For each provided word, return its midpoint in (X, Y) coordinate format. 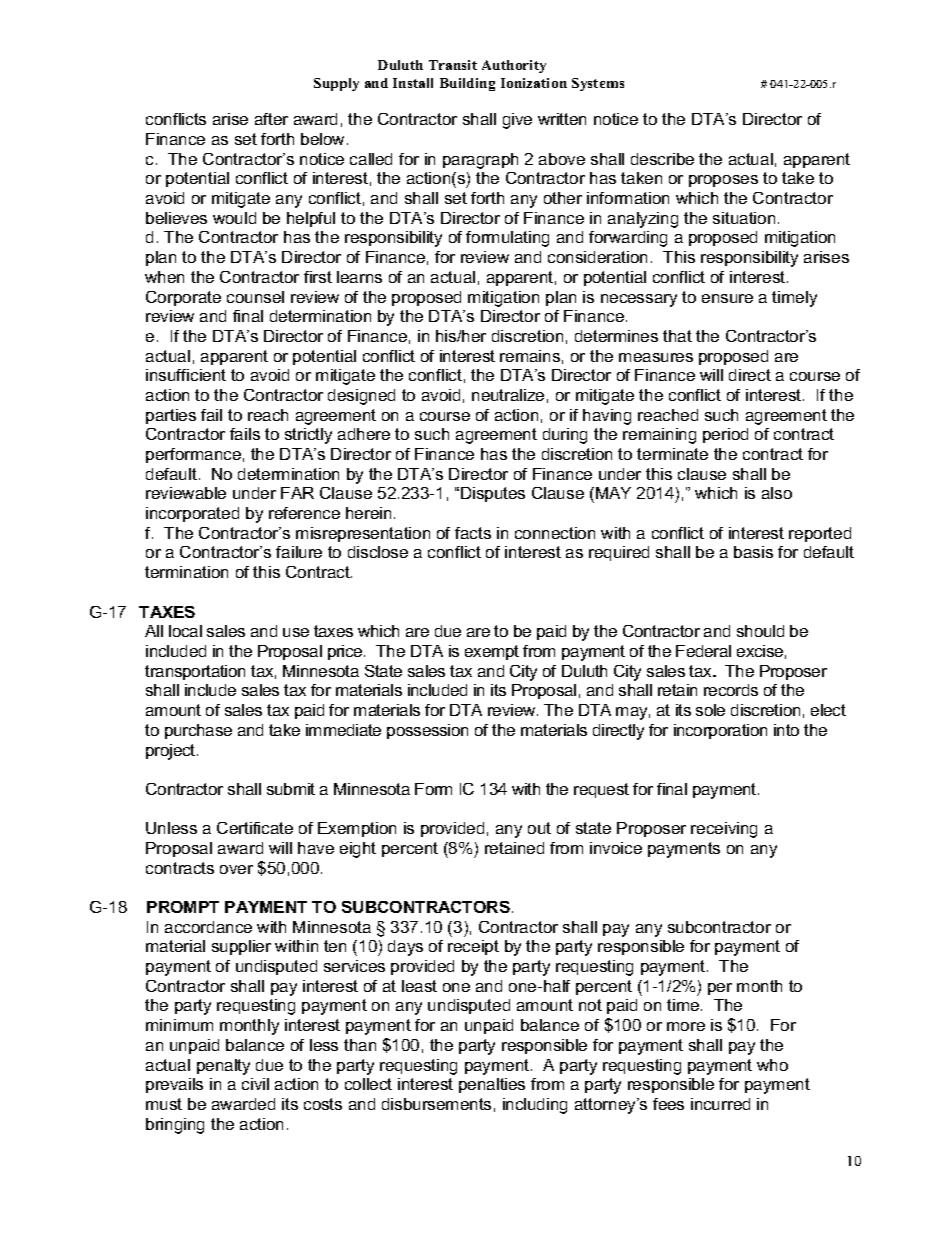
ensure (727, 298)
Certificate (255, 828)
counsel (255, 297)
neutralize (508, 395)
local (185, 631)
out (539, 828)
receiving (724, 830)
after (271, 119)
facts (473, 533)
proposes (723, 181)
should (760, 631)
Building (467, 84)
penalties (492, 1085)
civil (255, 1084)
